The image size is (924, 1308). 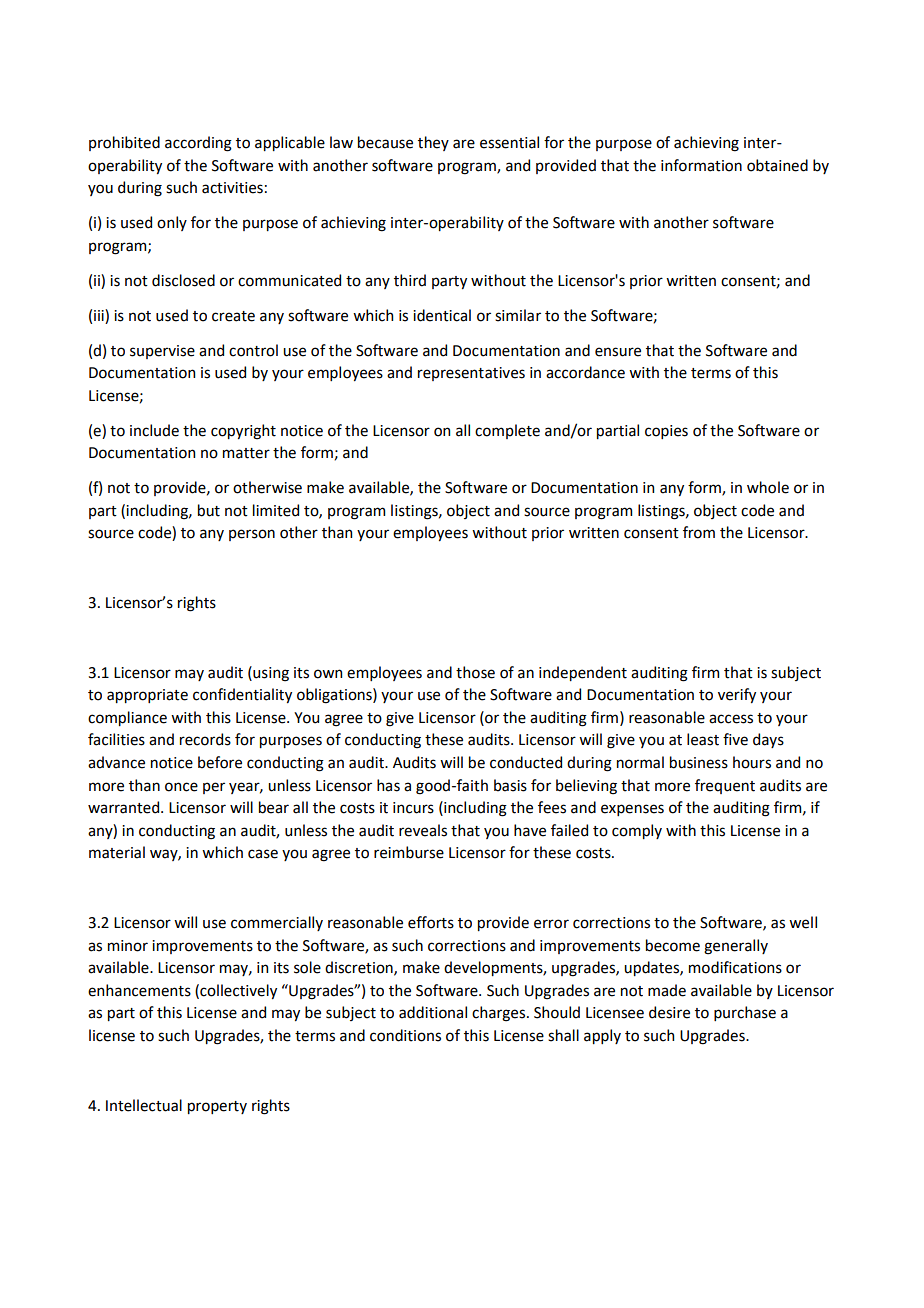 What do you see at coordinates (777, 165) in the screenshot?
I see `obtained` at bounding box center [777, 165].
